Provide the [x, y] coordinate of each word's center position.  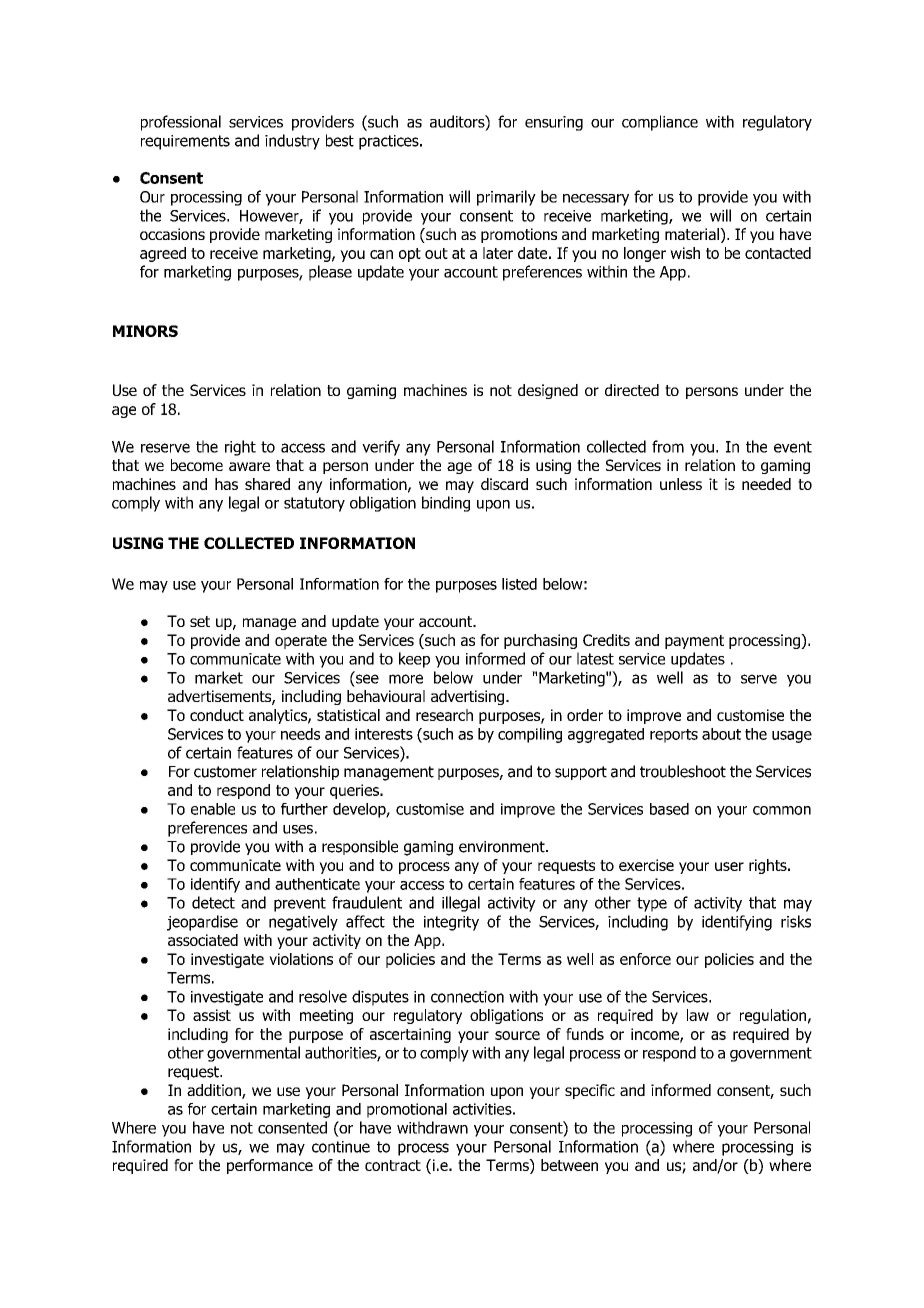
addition [215, 1091]
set [200, 621]
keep [414, 660]
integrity [451, 923]
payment [694, 642]
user [729, 866]
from [668, 446]
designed [548, 391]
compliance [660, 123]
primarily [506, 198]
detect [213, 902]
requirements [185, 142]
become [197, 465]
